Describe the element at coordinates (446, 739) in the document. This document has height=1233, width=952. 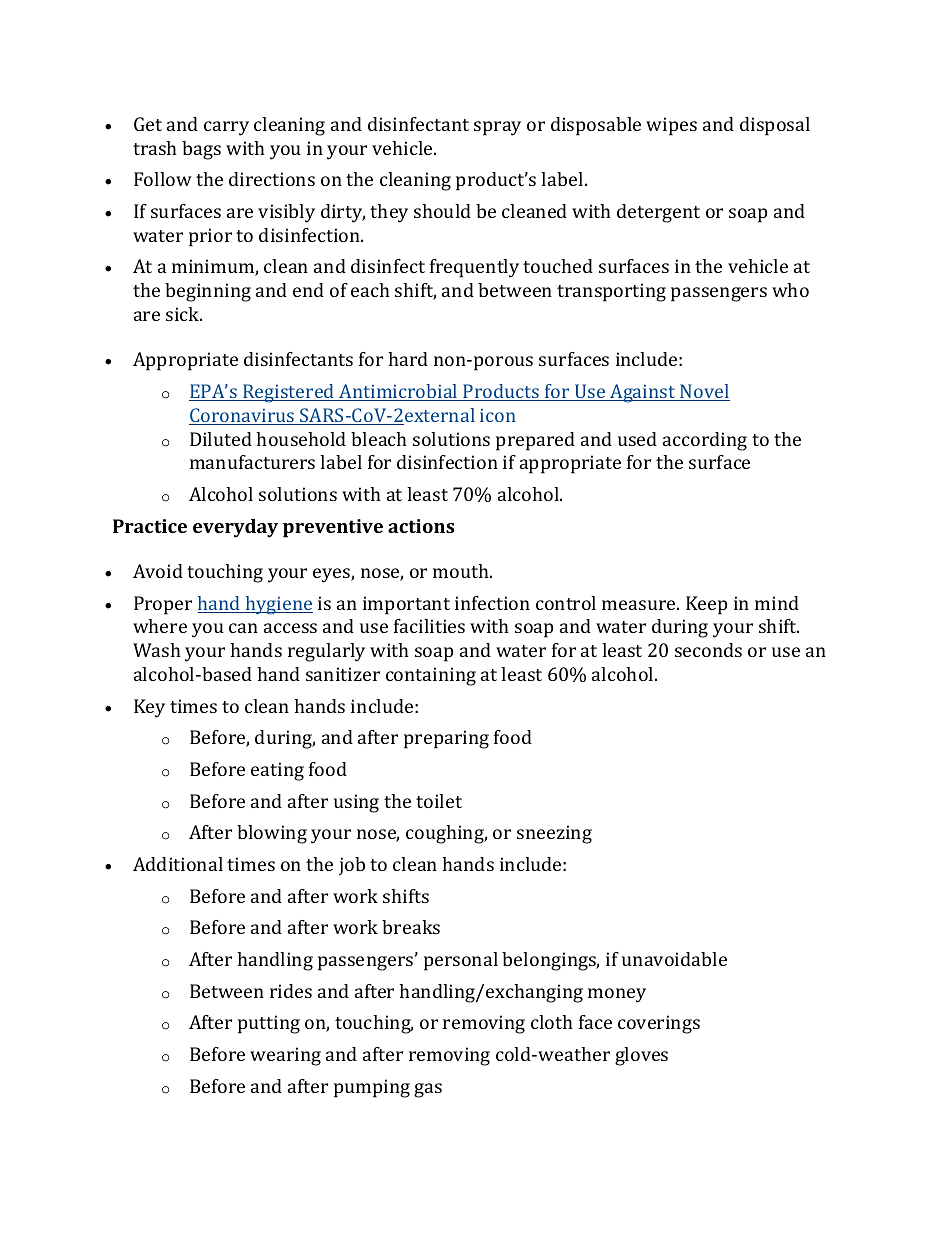
I see `preparing` at that location.
